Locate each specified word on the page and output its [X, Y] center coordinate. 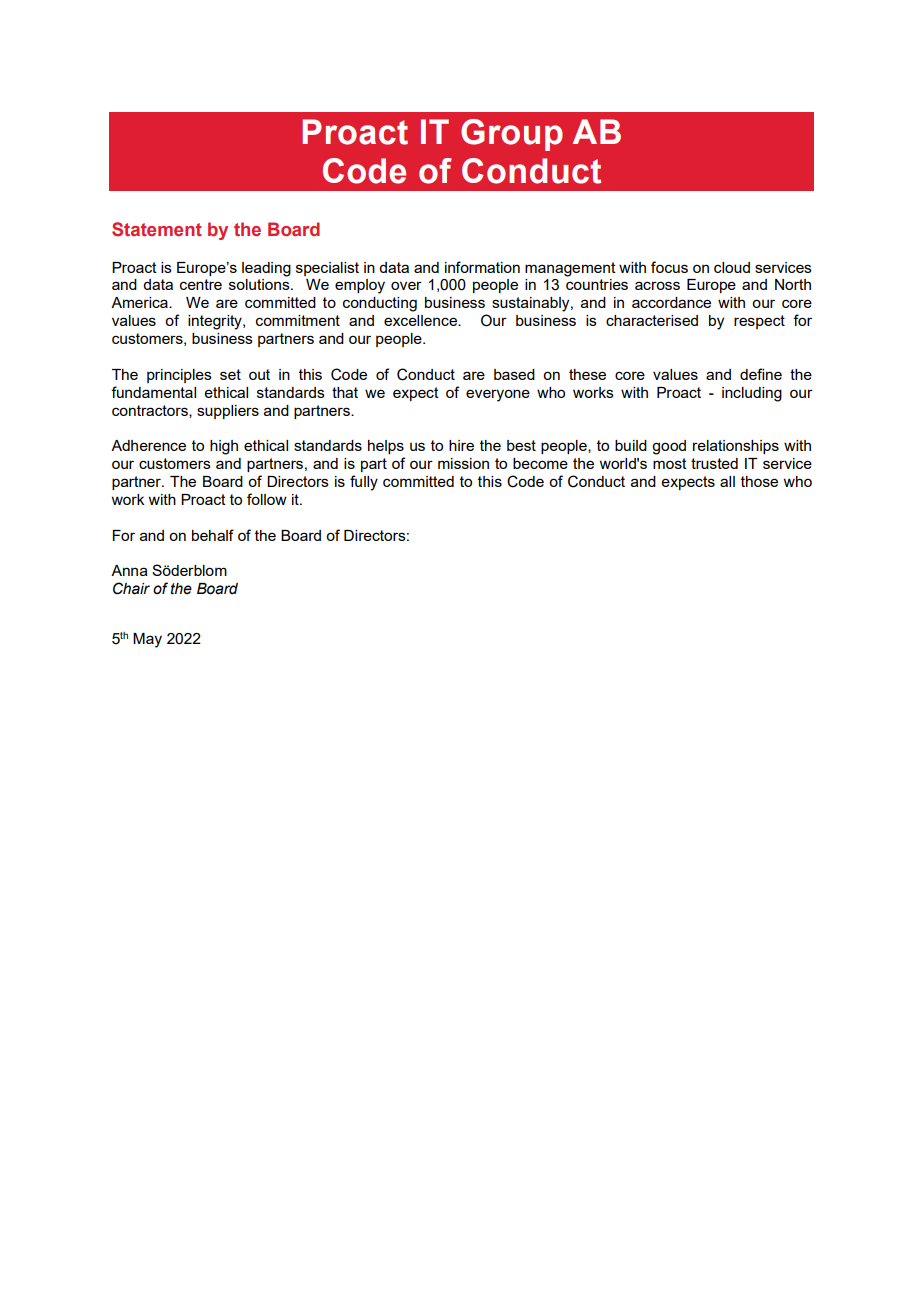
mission [463, 463]
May [147, 640]
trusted [714, 463]
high [224, 447]
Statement [157, 229]
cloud [732, 267]
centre [201, 284]
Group [512, 135]
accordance [671, 302]
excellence [421, 320]
